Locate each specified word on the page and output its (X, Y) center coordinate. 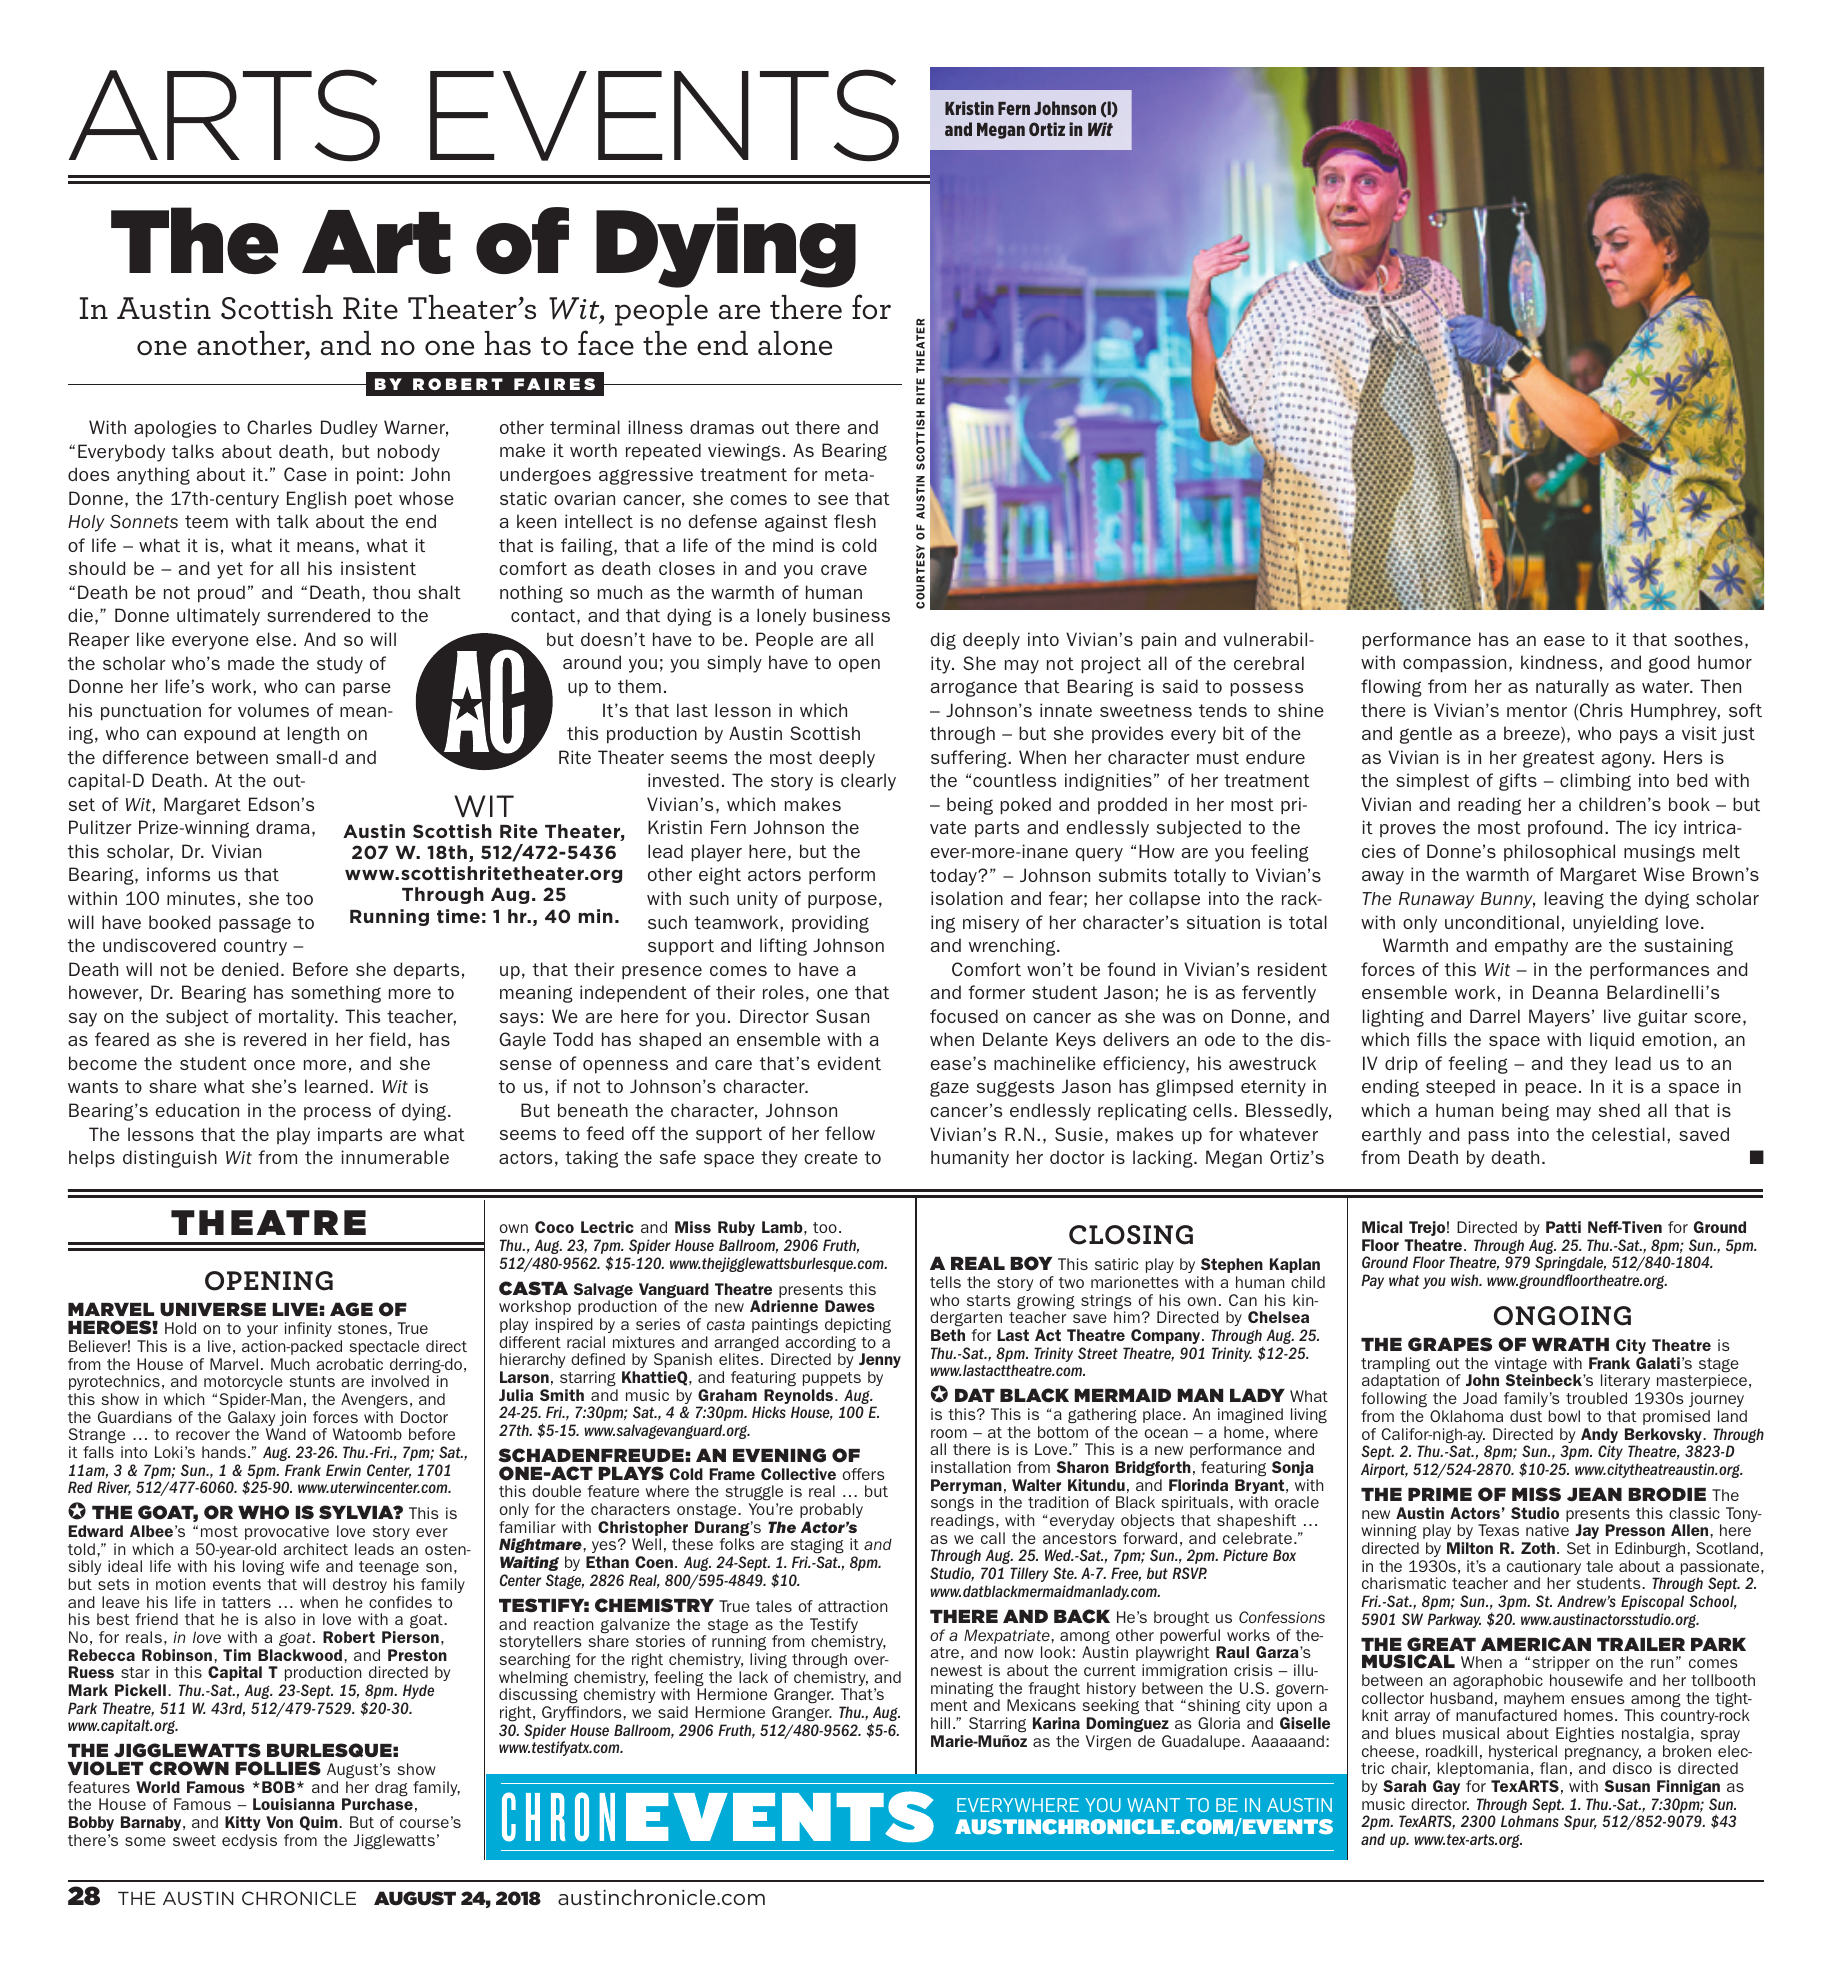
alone (795, 343)
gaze (949, 1089)
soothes (1708, 639)
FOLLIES (278, 1768)
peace (1551, 1090)
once (274, 1065)
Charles (279, 427)
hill (940, 1723)
